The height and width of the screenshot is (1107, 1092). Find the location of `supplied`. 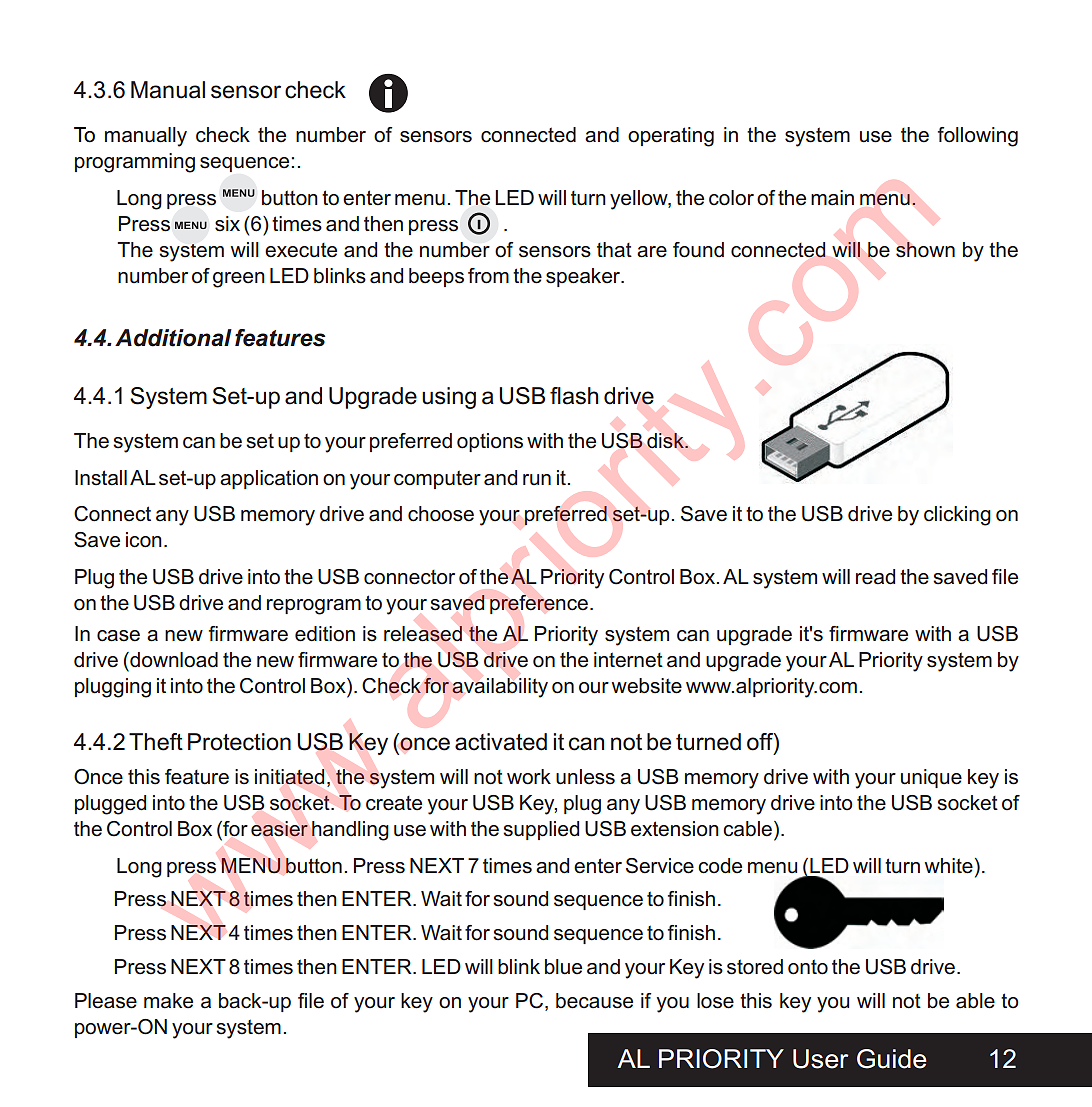

supplied is located at coordinates (541, 830).
